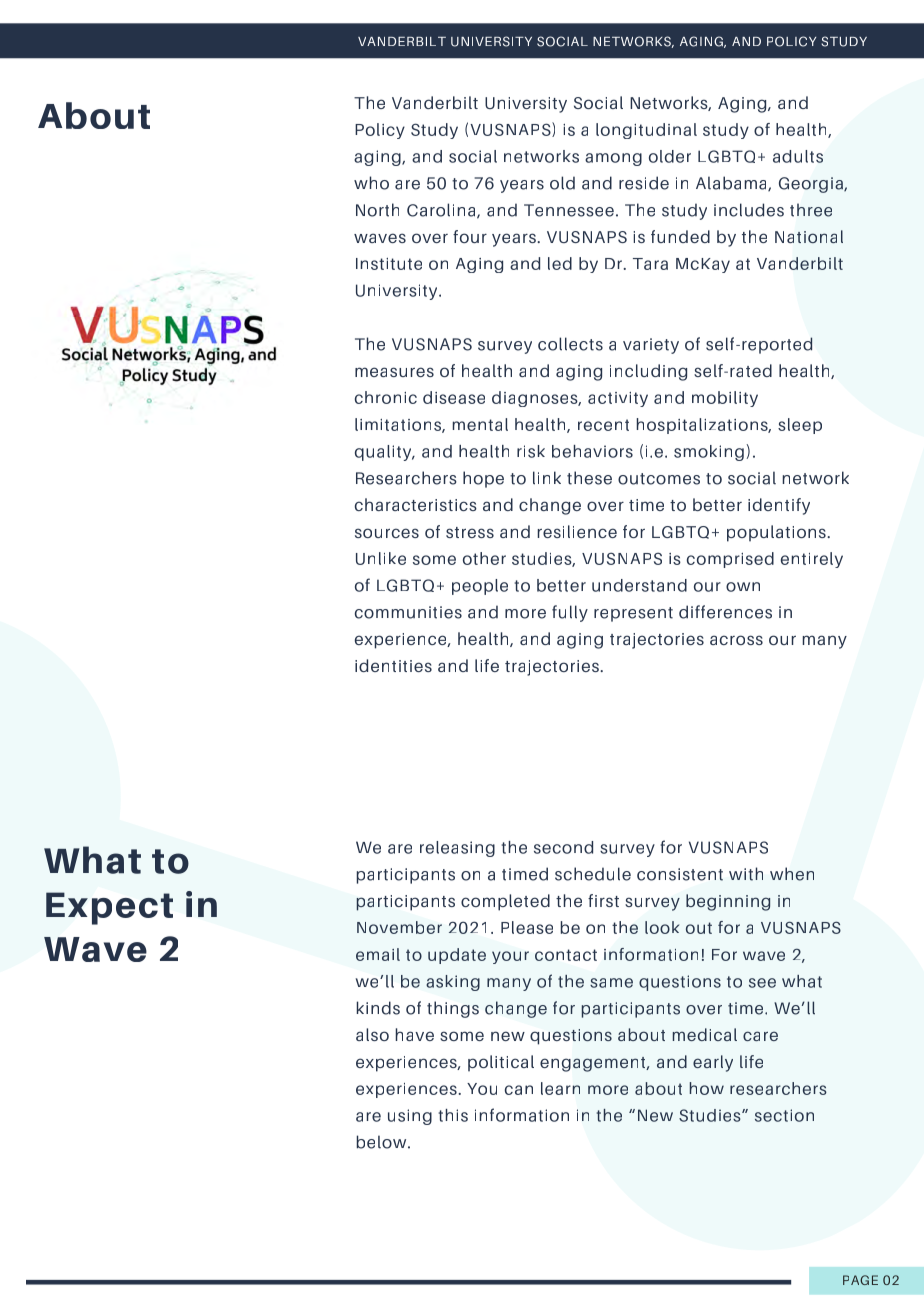 The width and height of the page is (924, 1308). What do you see at coordinates (792, 874) in the page?
I see `when` at bounding box center [792, 874].
